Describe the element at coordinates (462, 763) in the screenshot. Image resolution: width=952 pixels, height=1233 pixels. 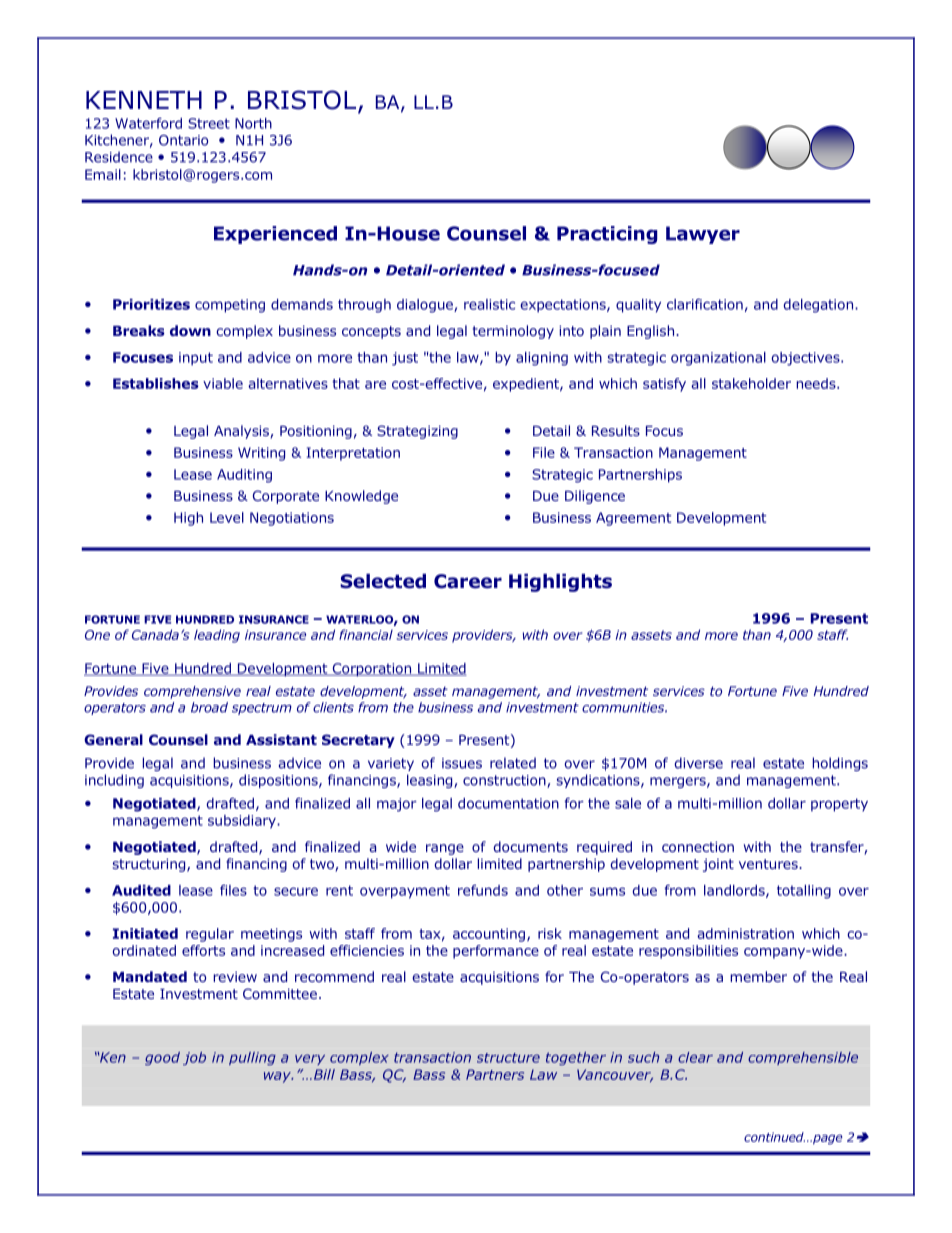
I see `issues` at that location.
